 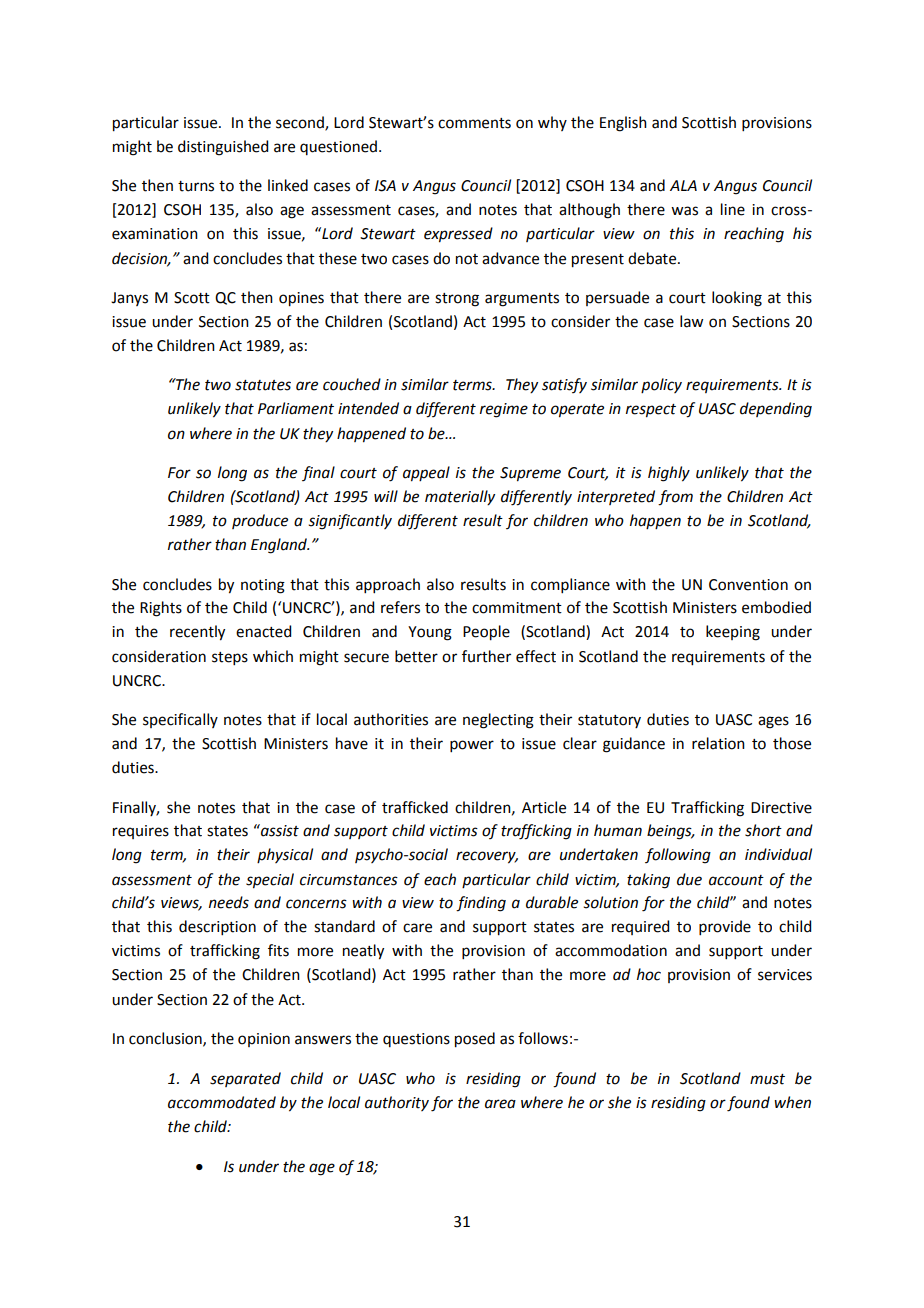 I want to click on power, so click(x=472, y=746).
